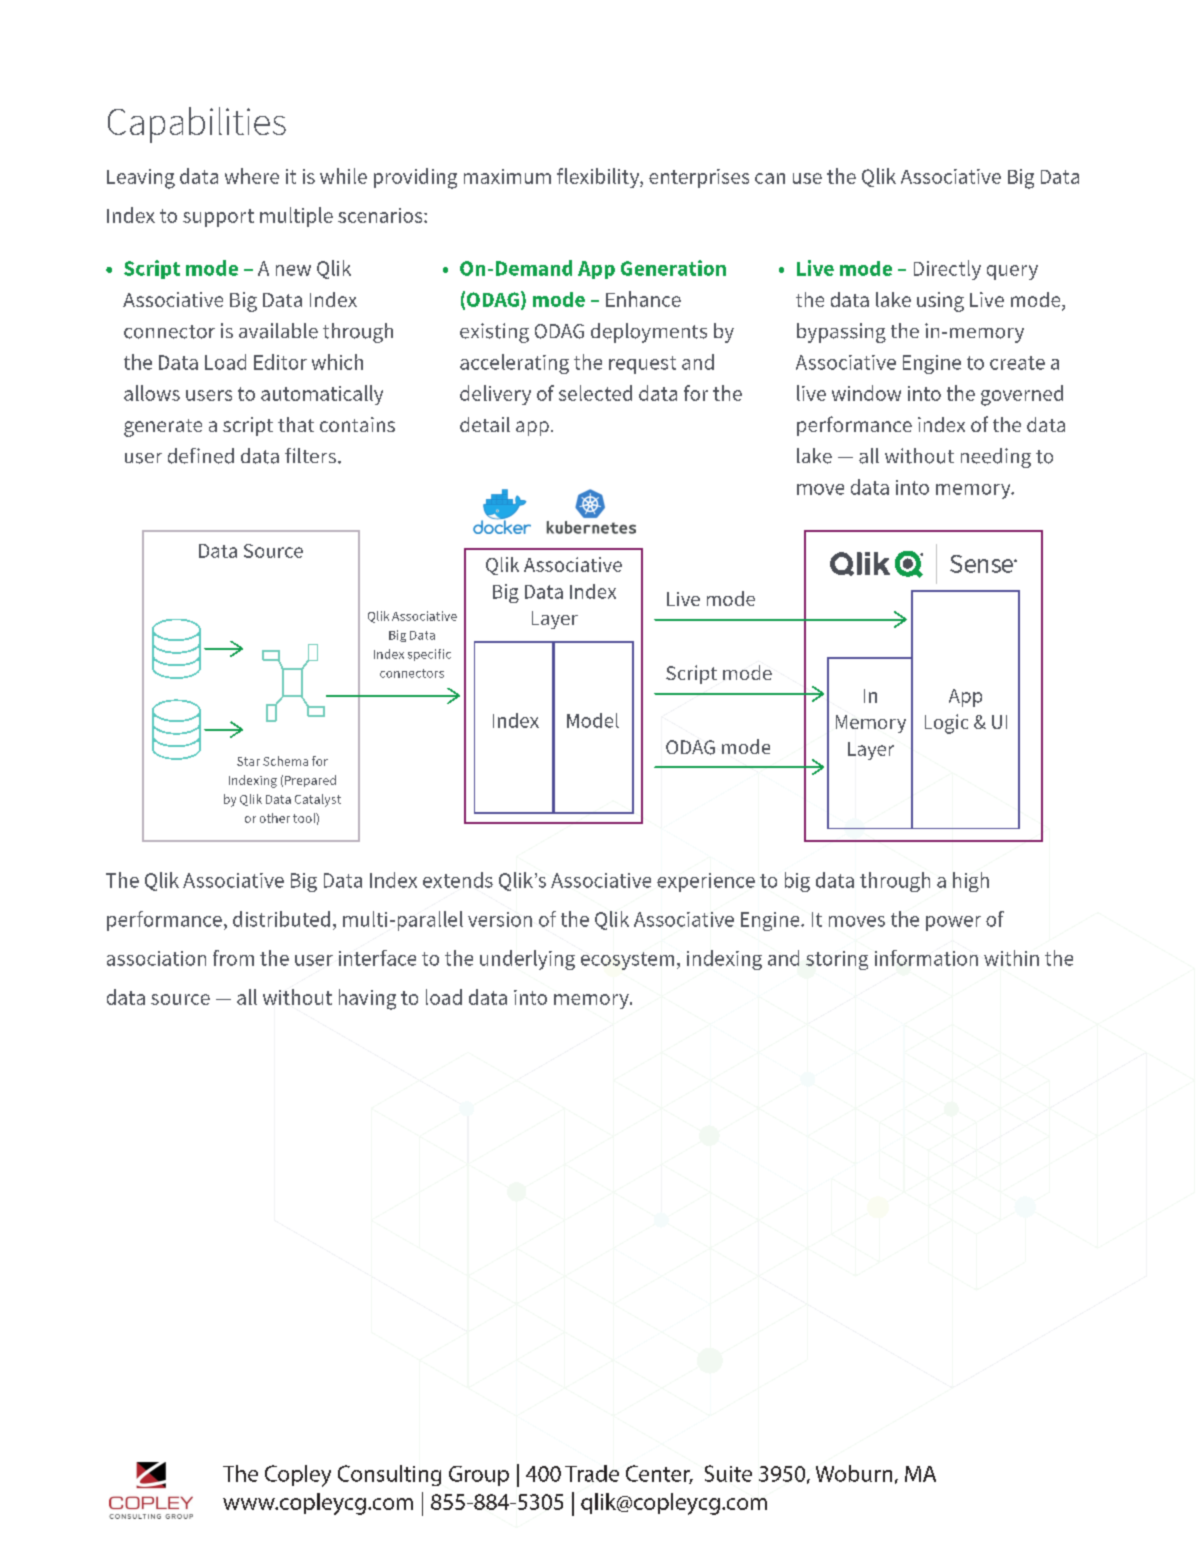 The height and width of the screenshot is (1548, 1196). What do you see at coordinates (458, 880) in the screenshot?
I see `extends` at bounding box center [458, 880].
